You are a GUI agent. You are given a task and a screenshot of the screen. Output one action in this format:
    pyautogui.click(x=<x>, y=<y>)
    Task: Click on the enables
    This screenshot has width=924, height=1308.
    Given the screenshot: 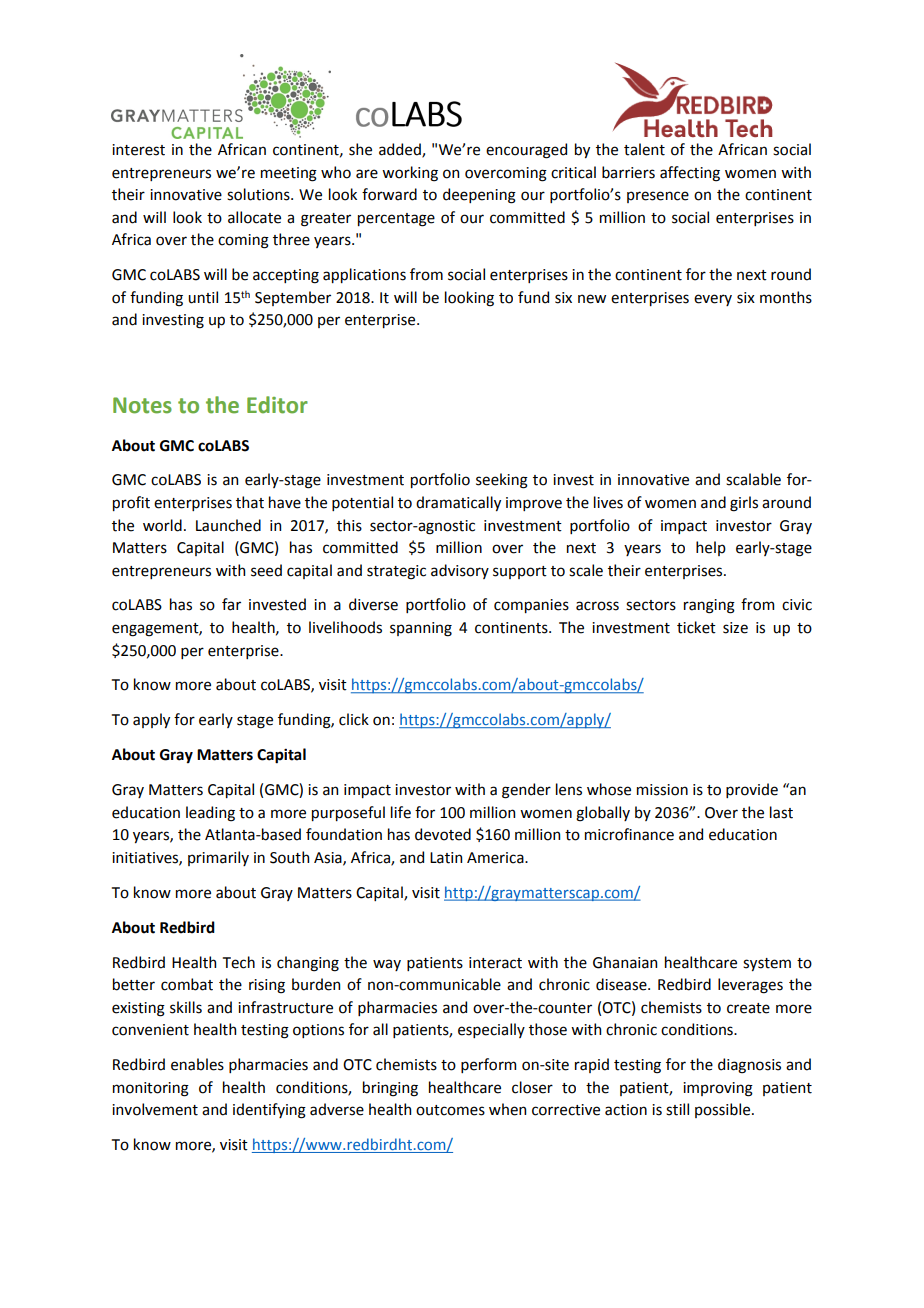 What is the action you would take?
    pyautogui.click(x=197, y=1064)
